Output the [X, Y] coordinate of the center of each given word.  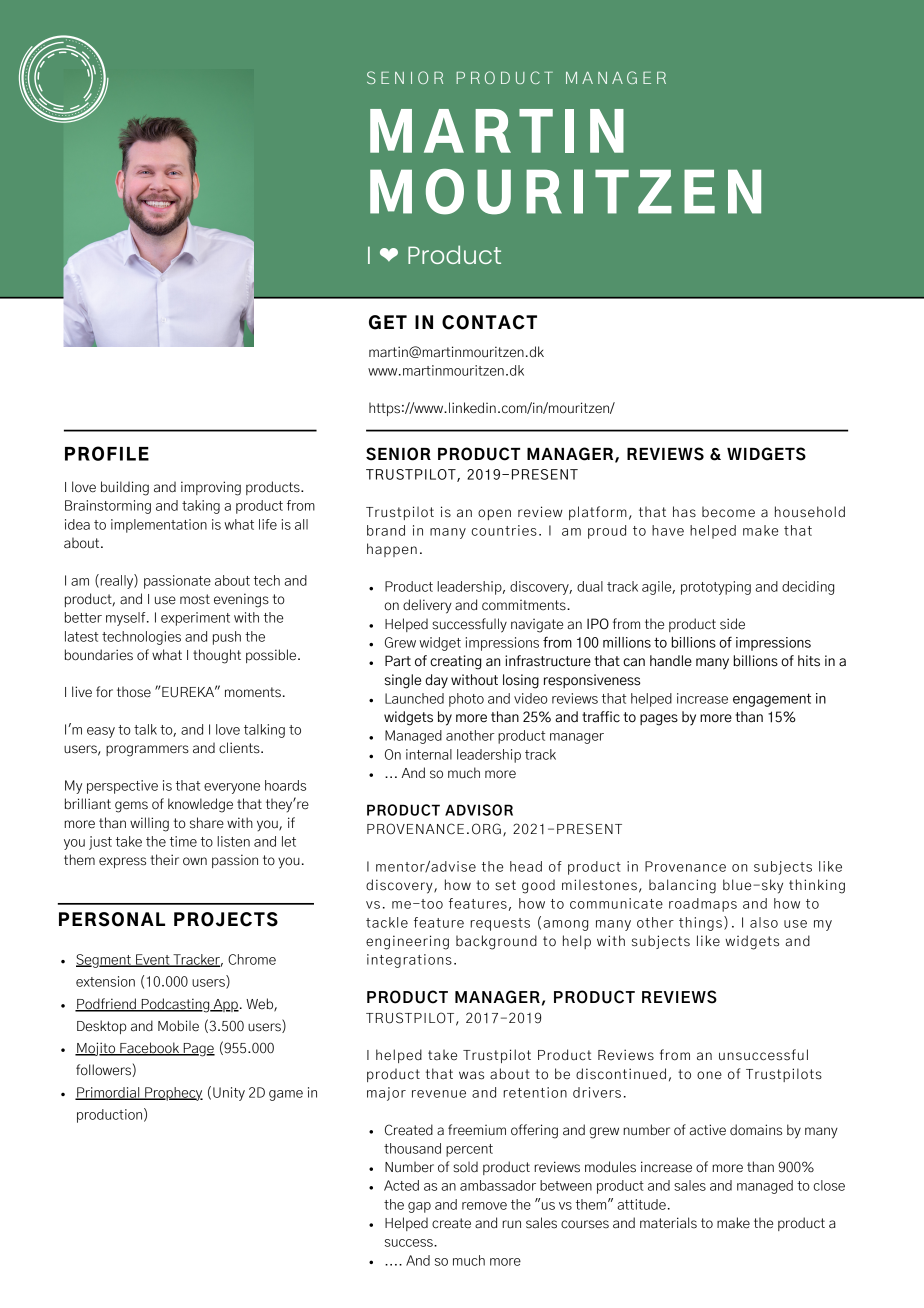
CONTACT [489, 322]
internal [429, 754]
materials [668, 1223]
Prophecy [173, 1094]
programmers [147, 751]
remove [484, 1206]
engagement [772, 700]
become [728, 512]
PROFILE [107, 453]
